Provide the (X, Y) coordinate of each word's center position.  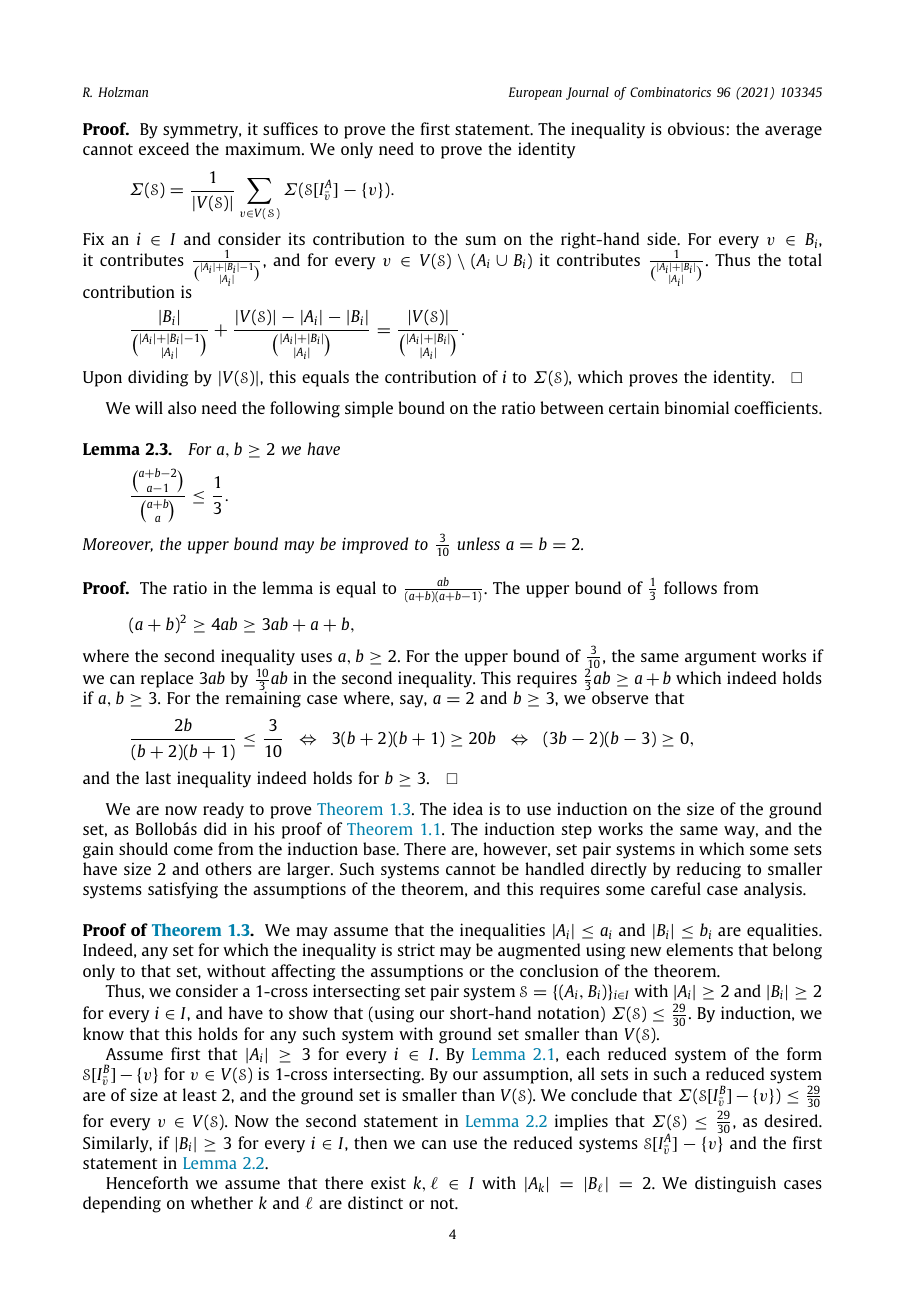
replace (167, 679)
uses (316, 657)
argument (720, 658)
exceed (164, 148)
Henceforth (147, 1182)
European (535, 93)
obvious (696, 128)
